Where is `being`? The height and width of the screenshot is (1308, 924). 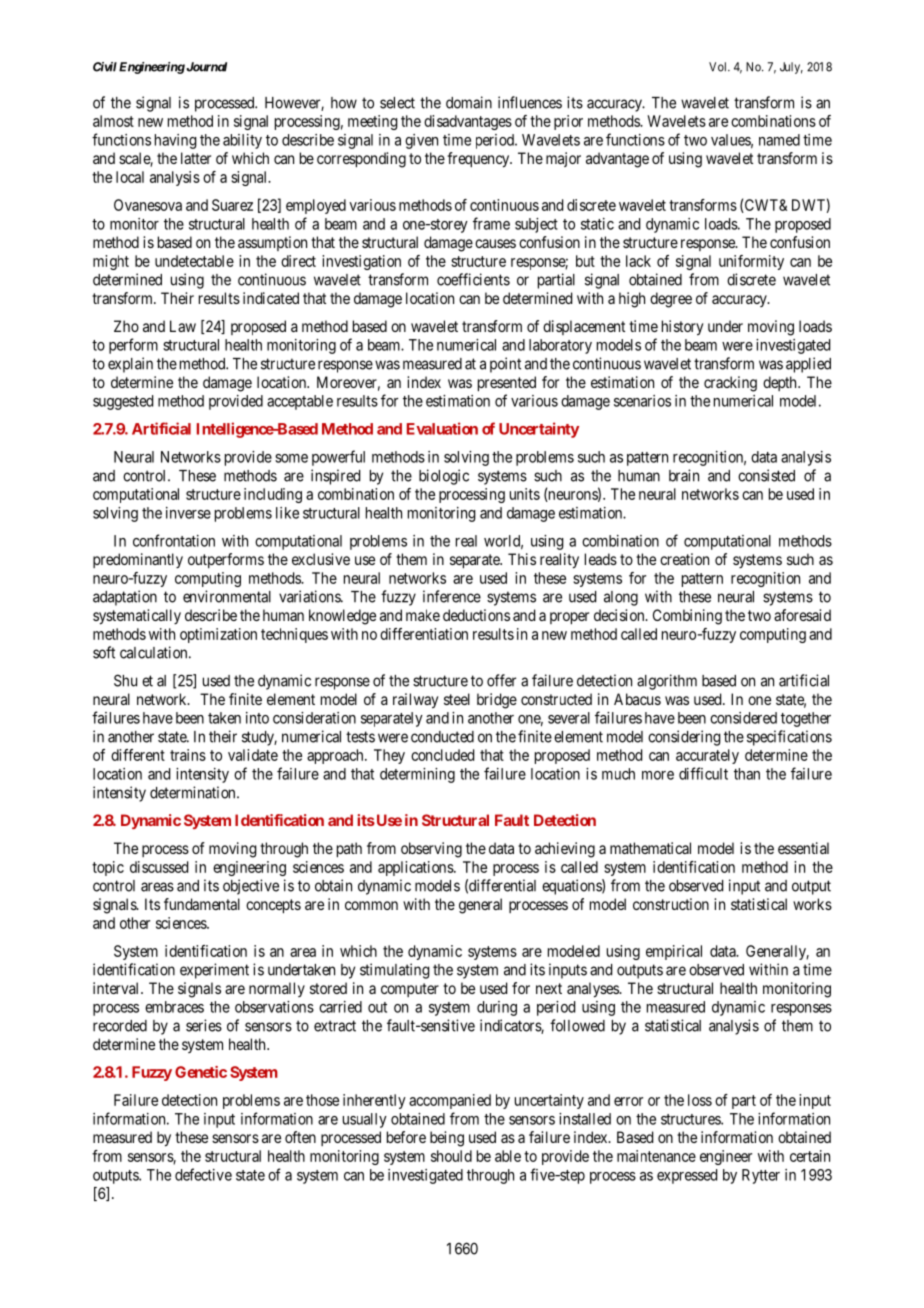 being is located at coordinates (447, 1139).
